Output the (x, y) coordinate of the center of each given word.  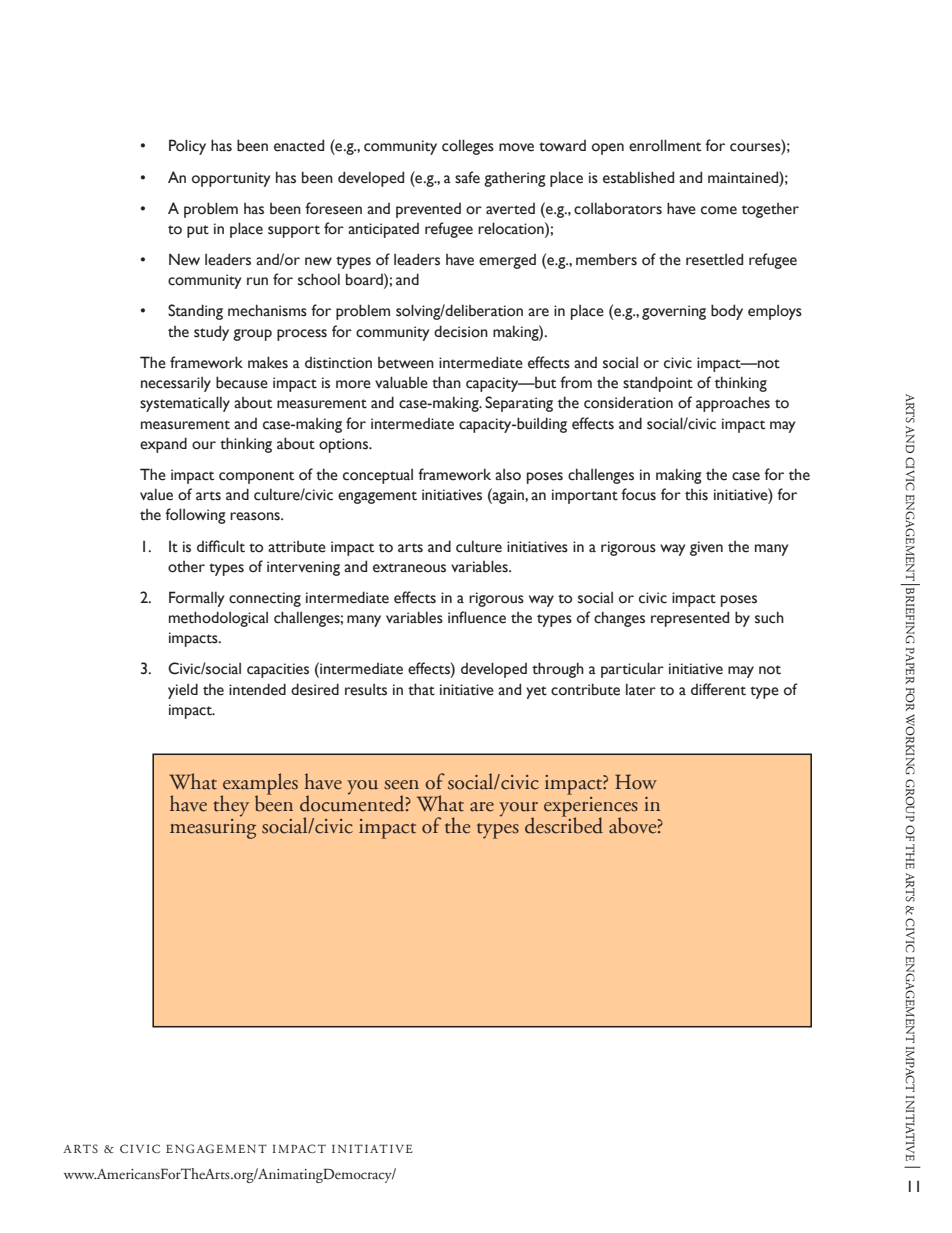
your (518, 810)
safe (467, 177)
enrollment (665, 145)
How (636, 782)
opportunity (231, 179)
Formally (196, 599)
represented (690, 619)
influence (477, 617)
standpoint (658, 384)
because (242, 382)
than (446, 382)
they (231, 806)
